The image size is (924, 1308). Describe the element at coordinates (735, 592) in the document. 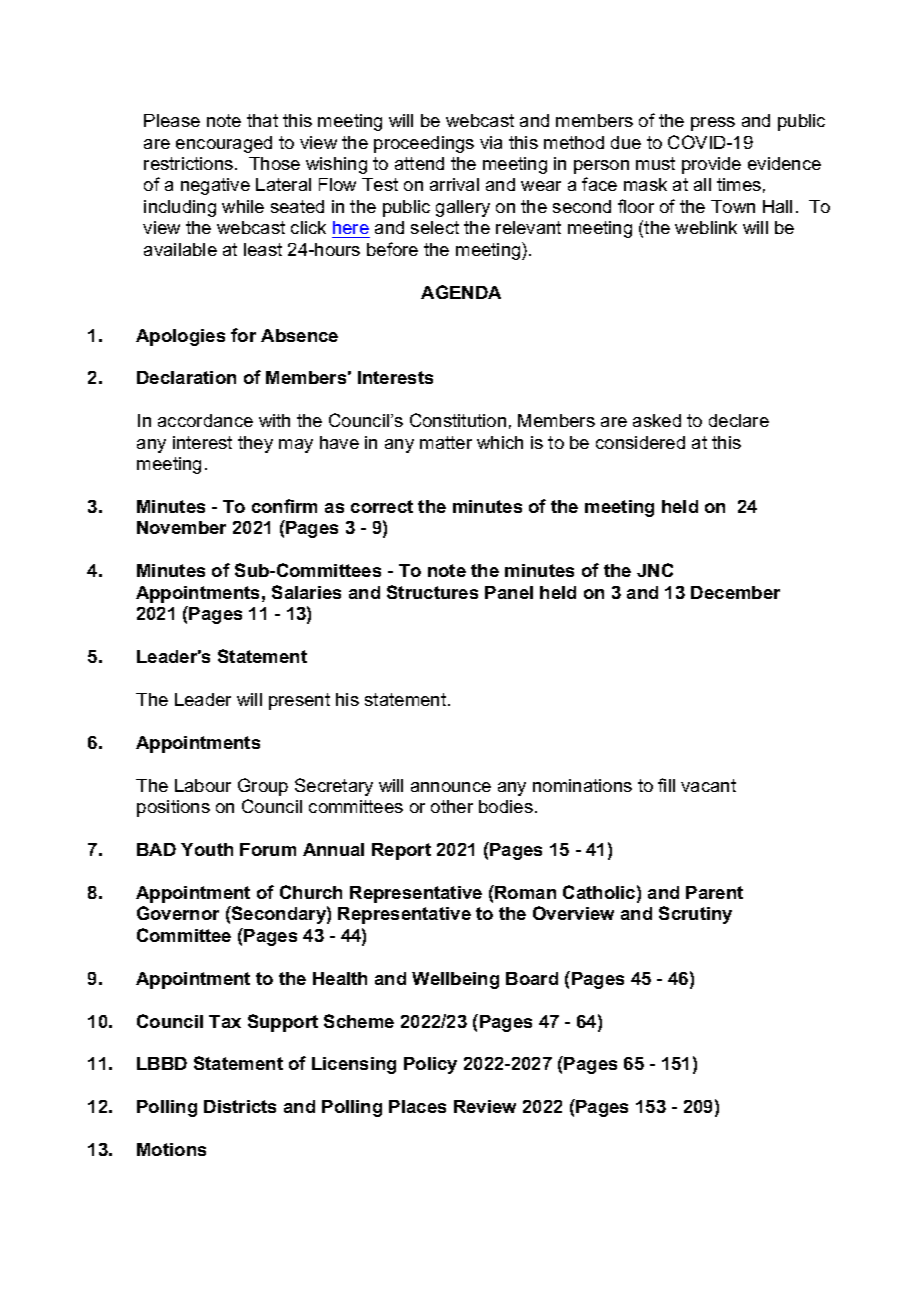

I see `December` at that location.
